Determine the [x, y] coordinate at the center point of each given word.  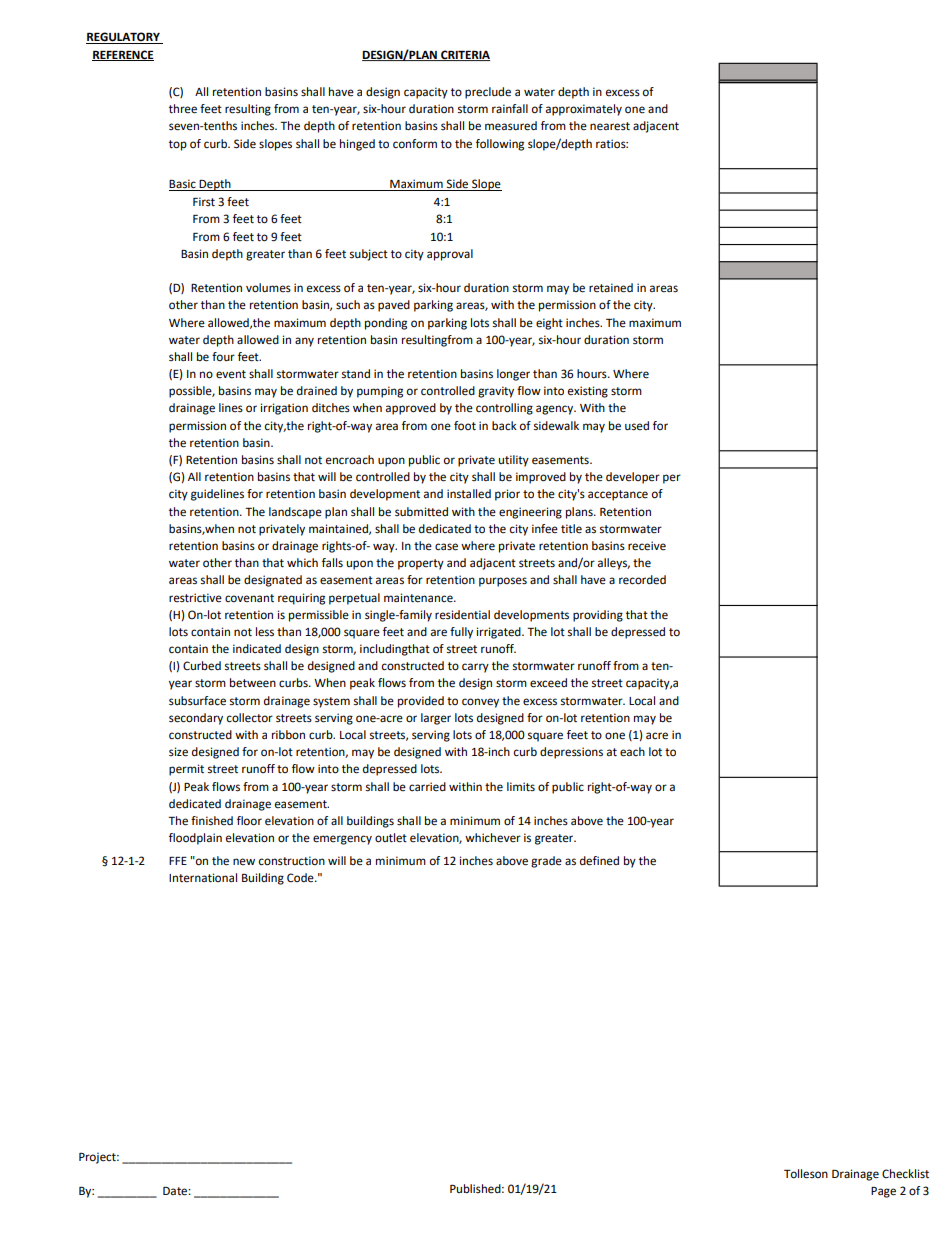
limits [521, 787]
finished [212, 821]
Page [883, 1192]
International [203, 878]
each [632, 752]
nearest [610, 126]
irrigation [284, 409]
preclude [488, 93]
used [637, 426]
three [183, 109]
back [504, 425]
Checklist [905, 1174]
